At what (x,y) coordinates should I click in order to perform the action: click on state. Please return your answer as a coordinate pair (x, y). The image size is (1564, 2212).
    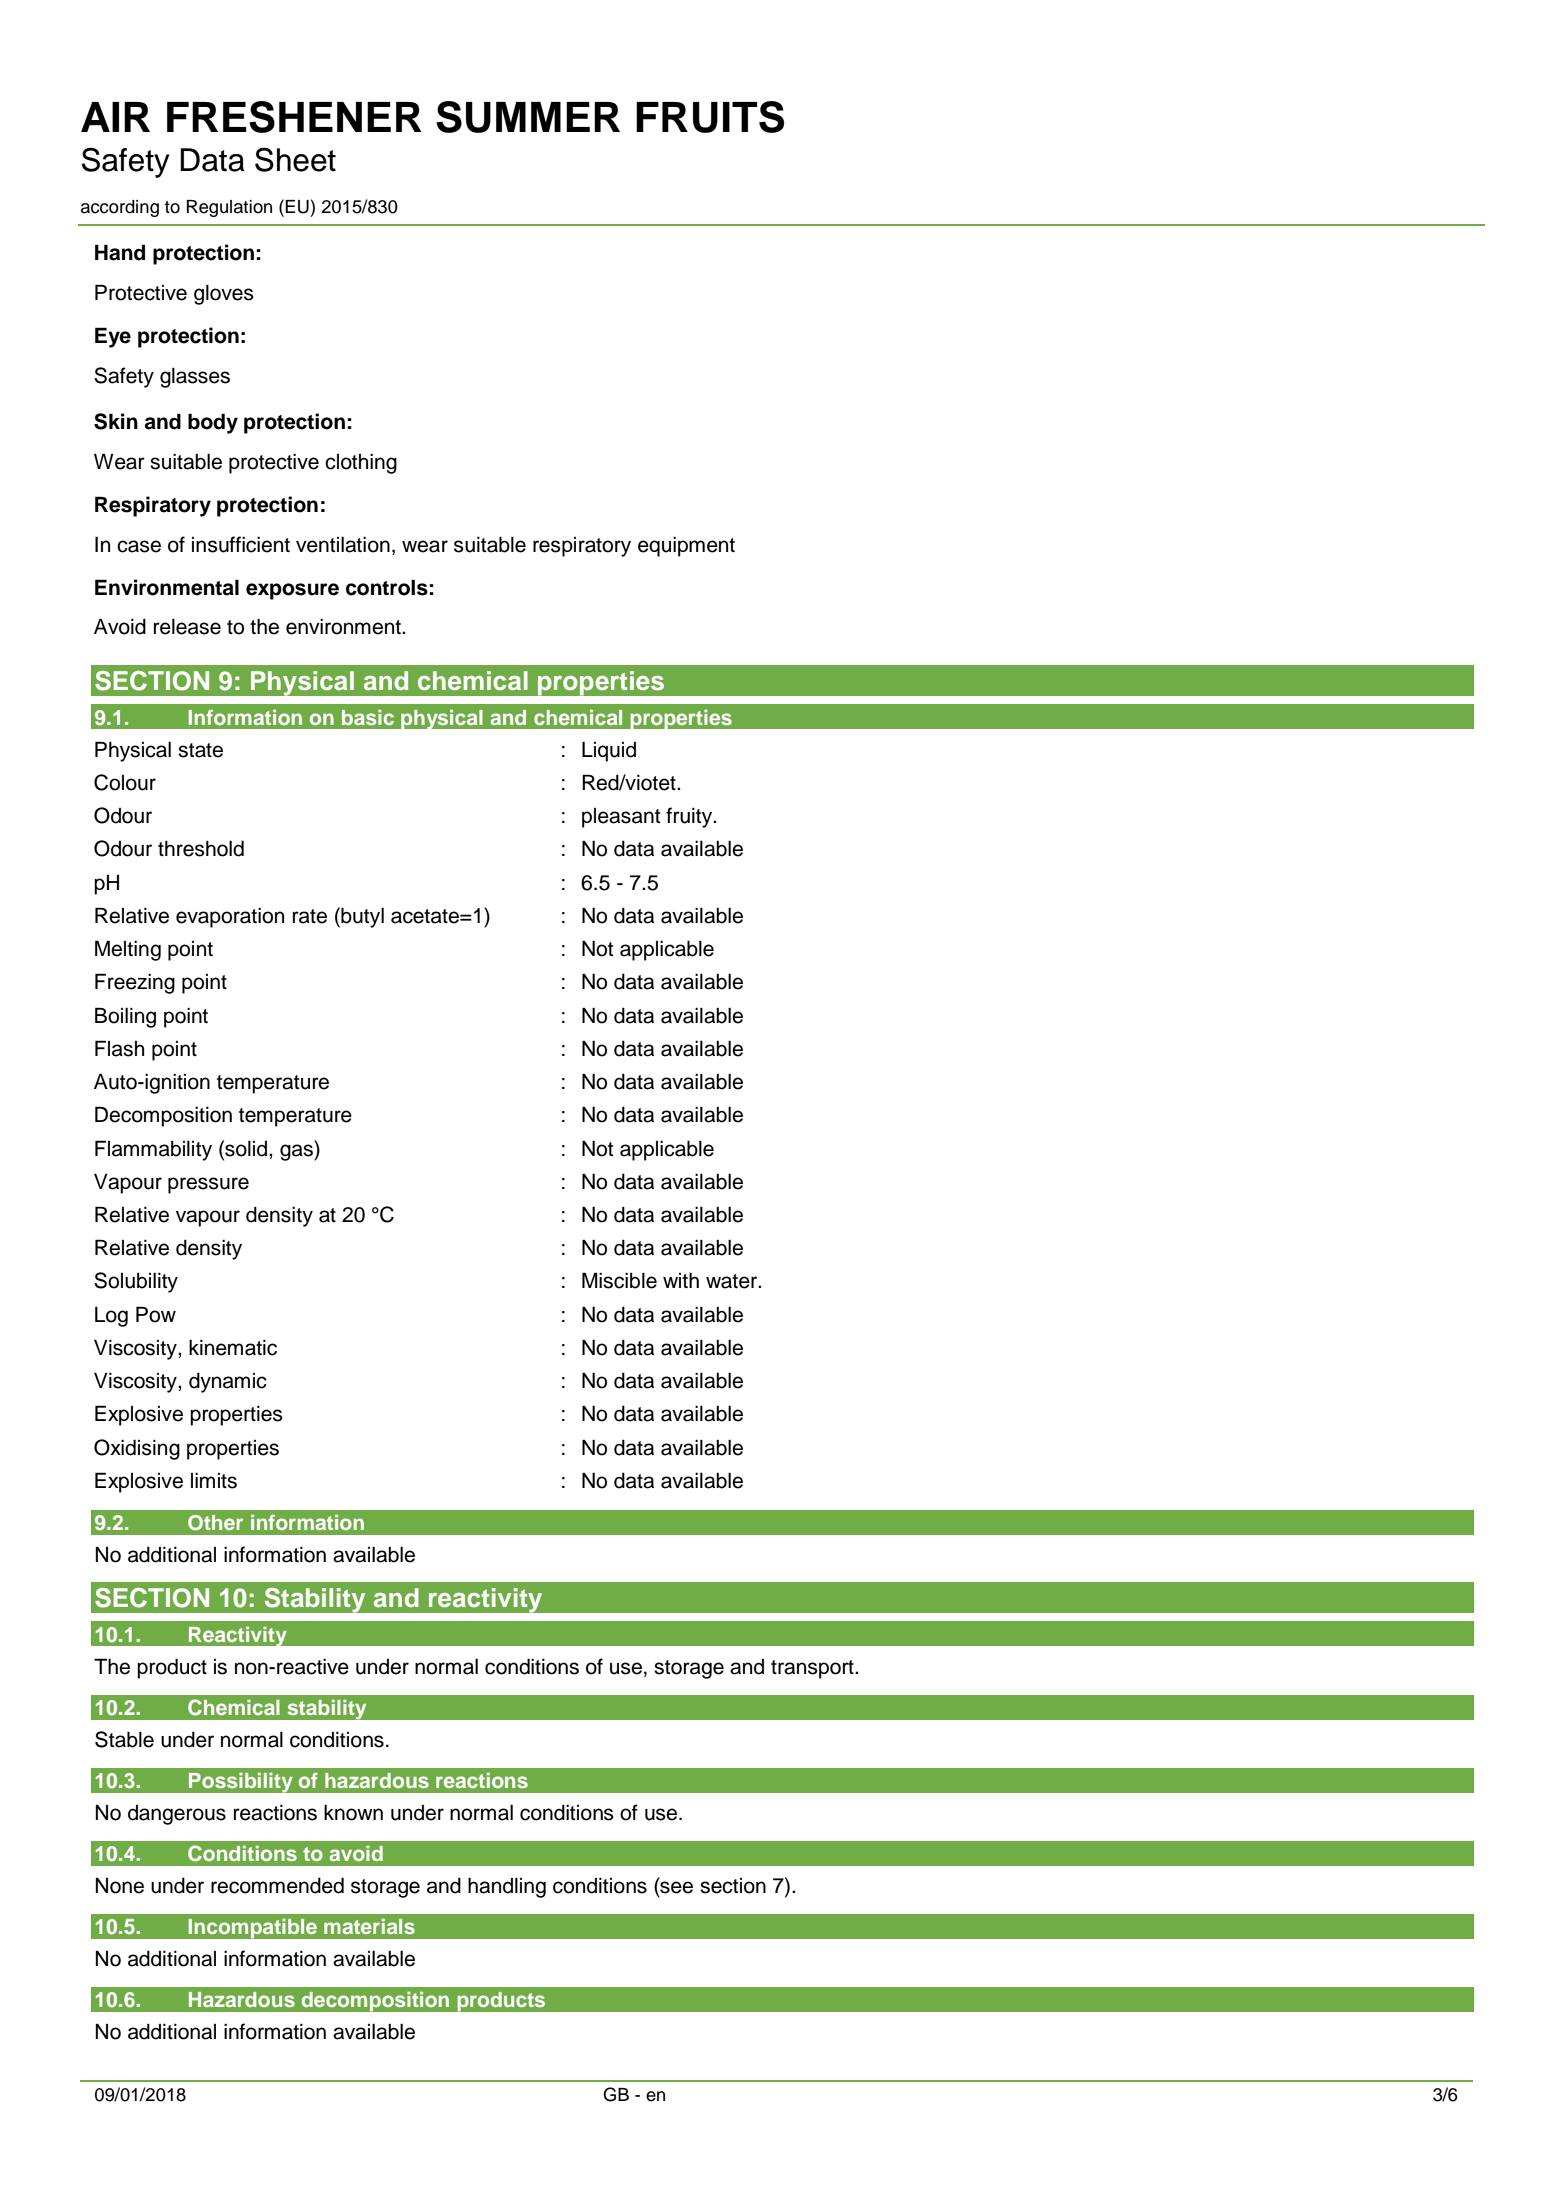
    Looking at the image, I should click on (200, 750).
